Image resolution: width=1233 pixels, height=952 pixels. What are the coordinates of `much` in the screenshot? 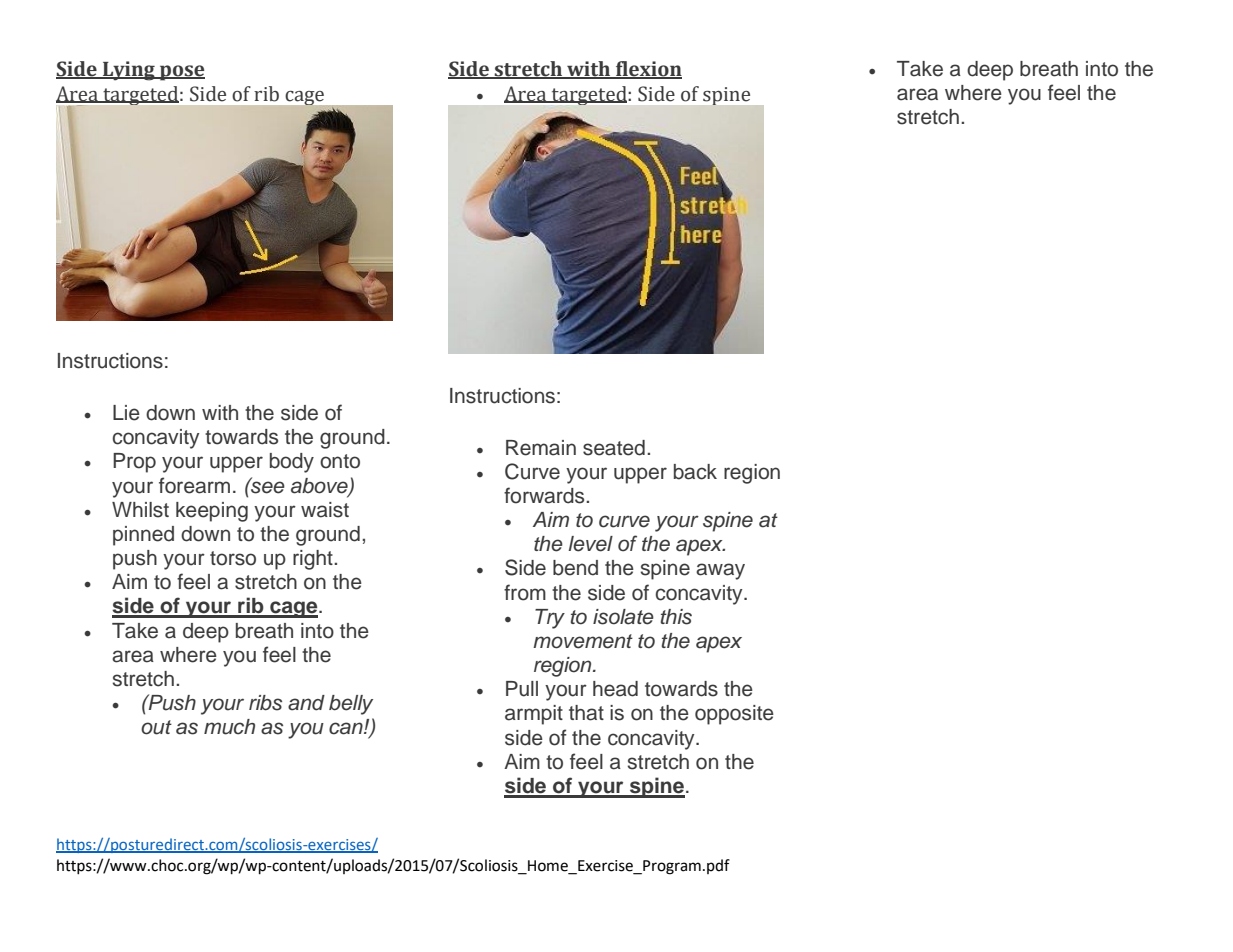 It's located at (229, 727).
